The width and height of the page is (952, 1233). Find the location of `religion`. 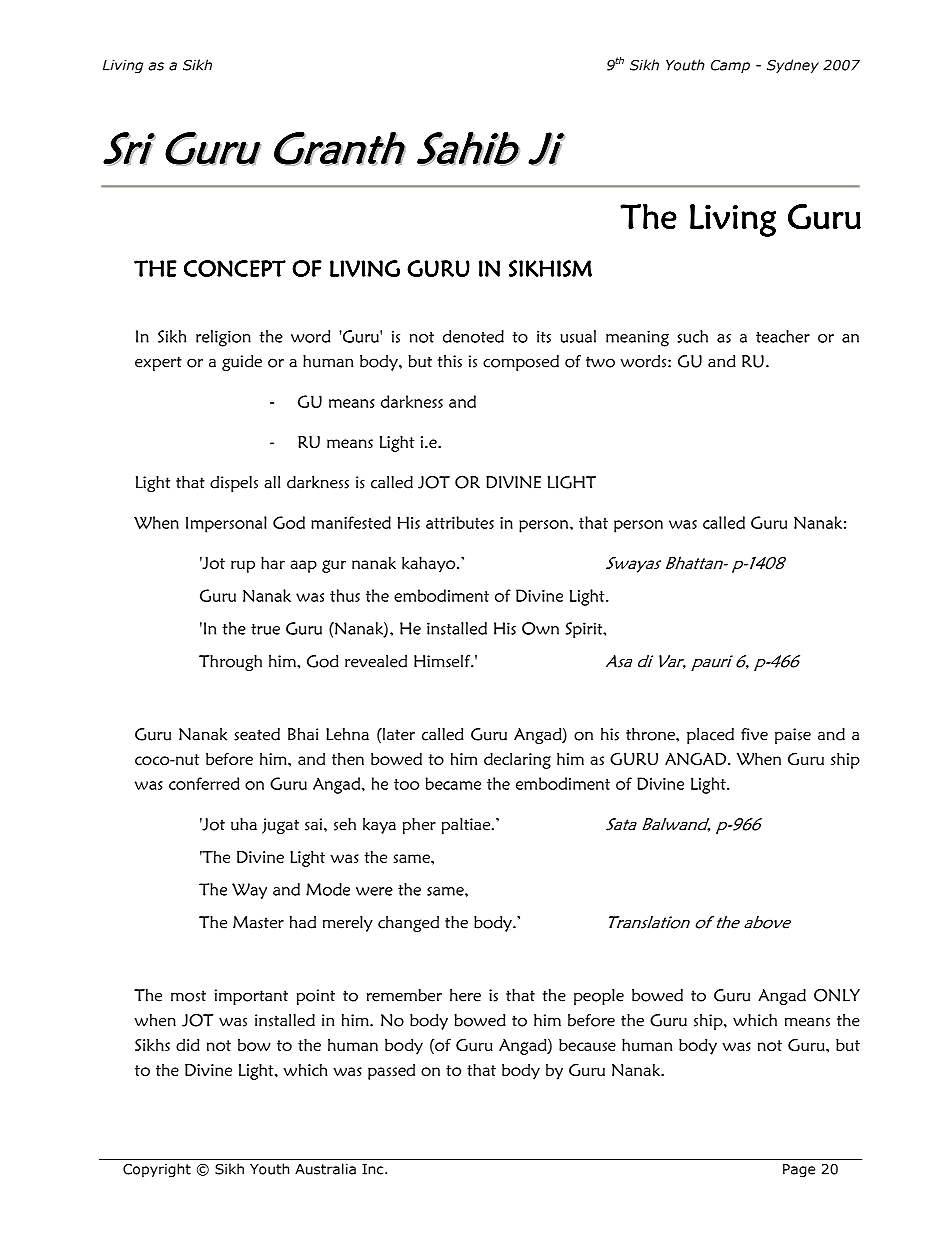

religion is located at coordinates (223, 338).
